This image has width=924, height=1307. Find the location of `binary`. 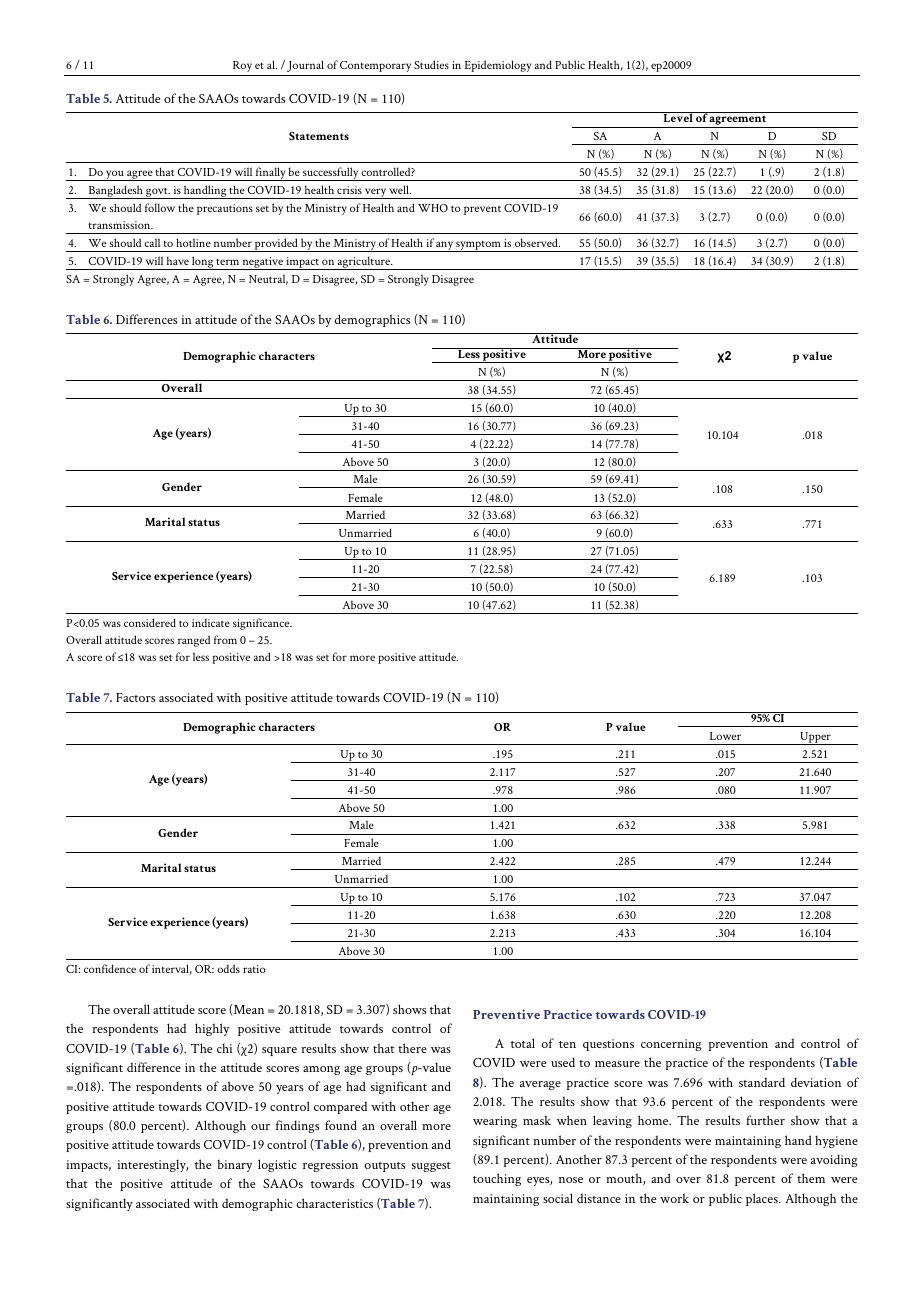

binary is located at coordinates (234, 1165).
